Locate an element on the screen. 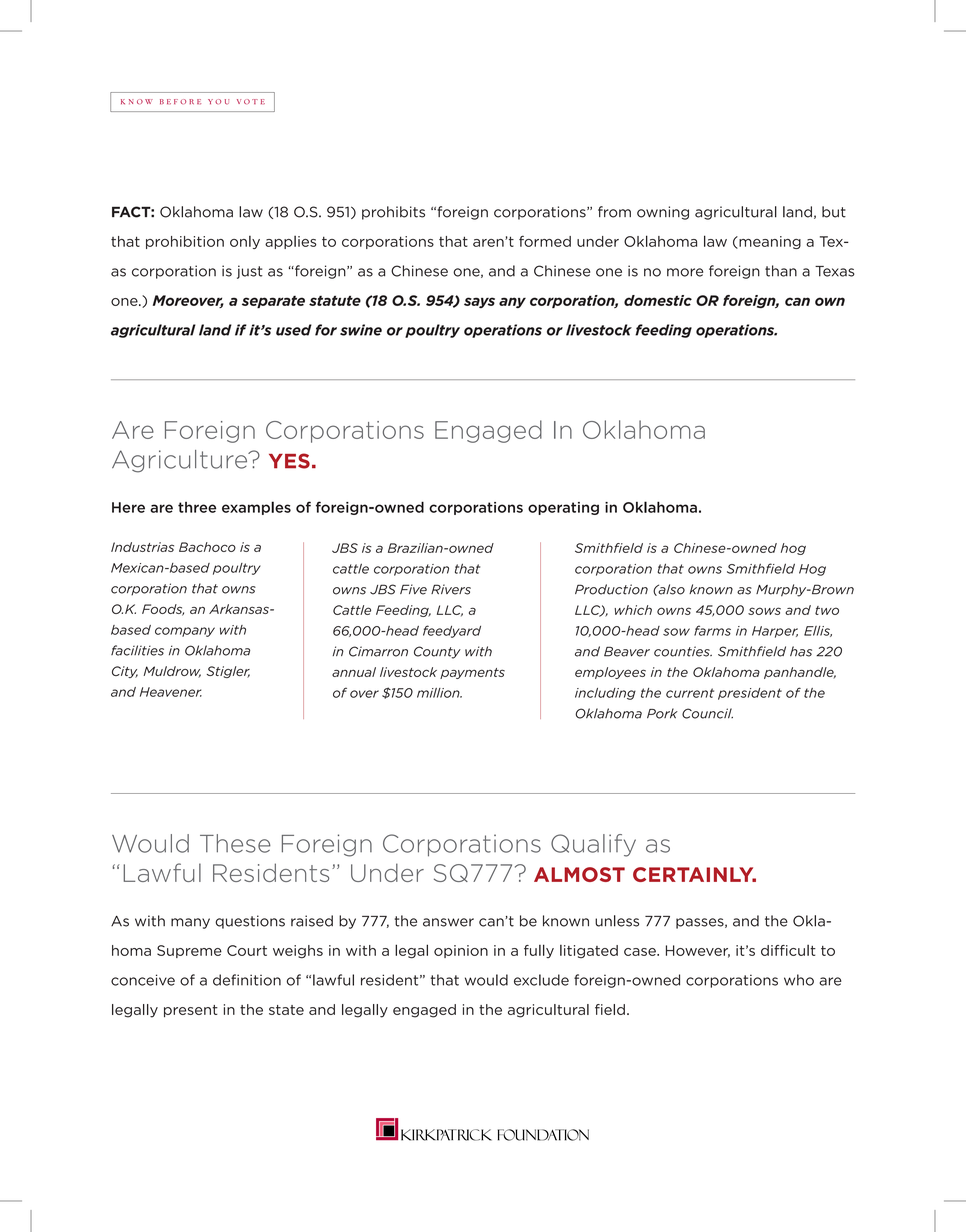 The width and height of the screenshot is (966, 1232). City is located at coordinates (125, 672).
